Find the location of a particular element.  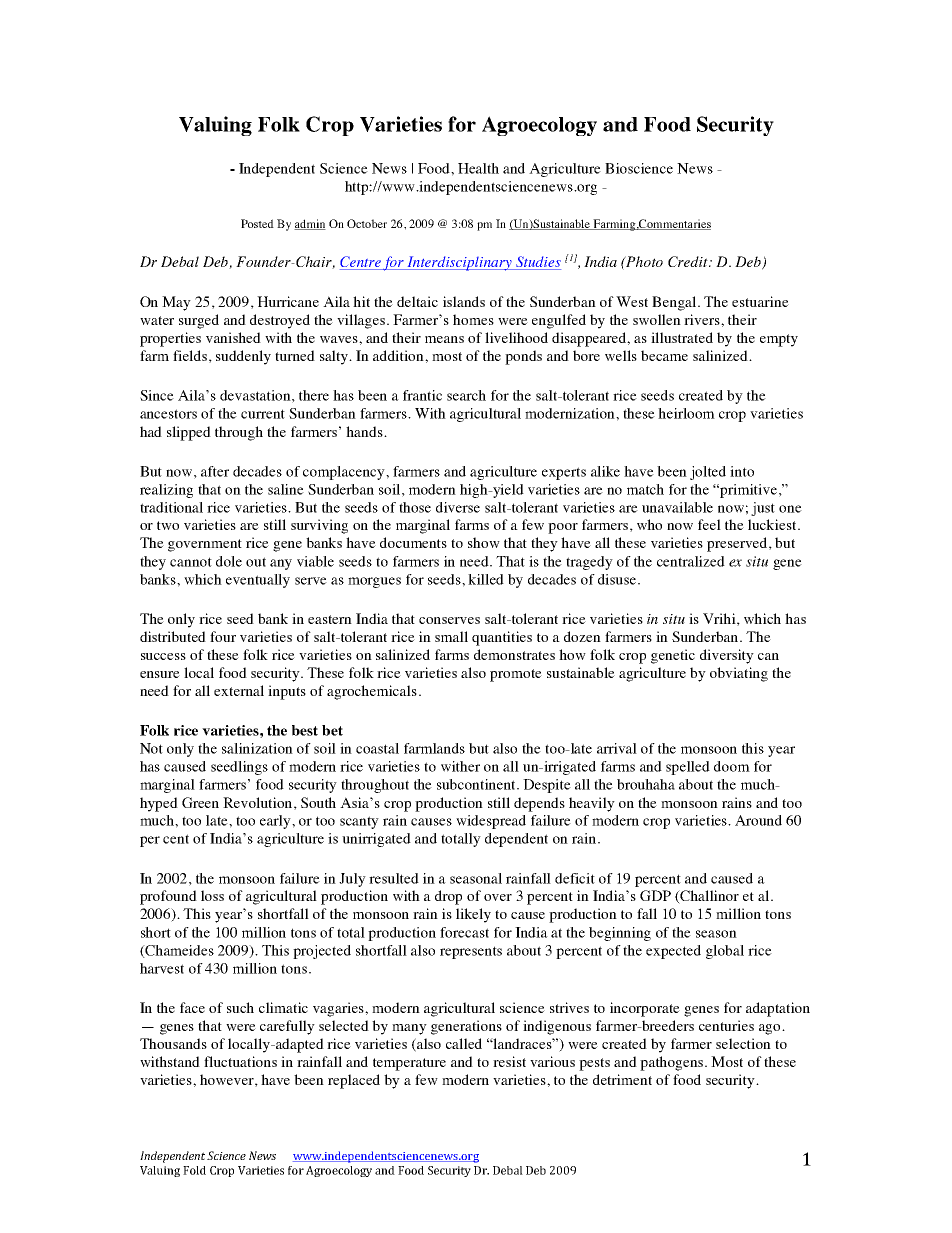

small is located at coordinates (451, 636).
